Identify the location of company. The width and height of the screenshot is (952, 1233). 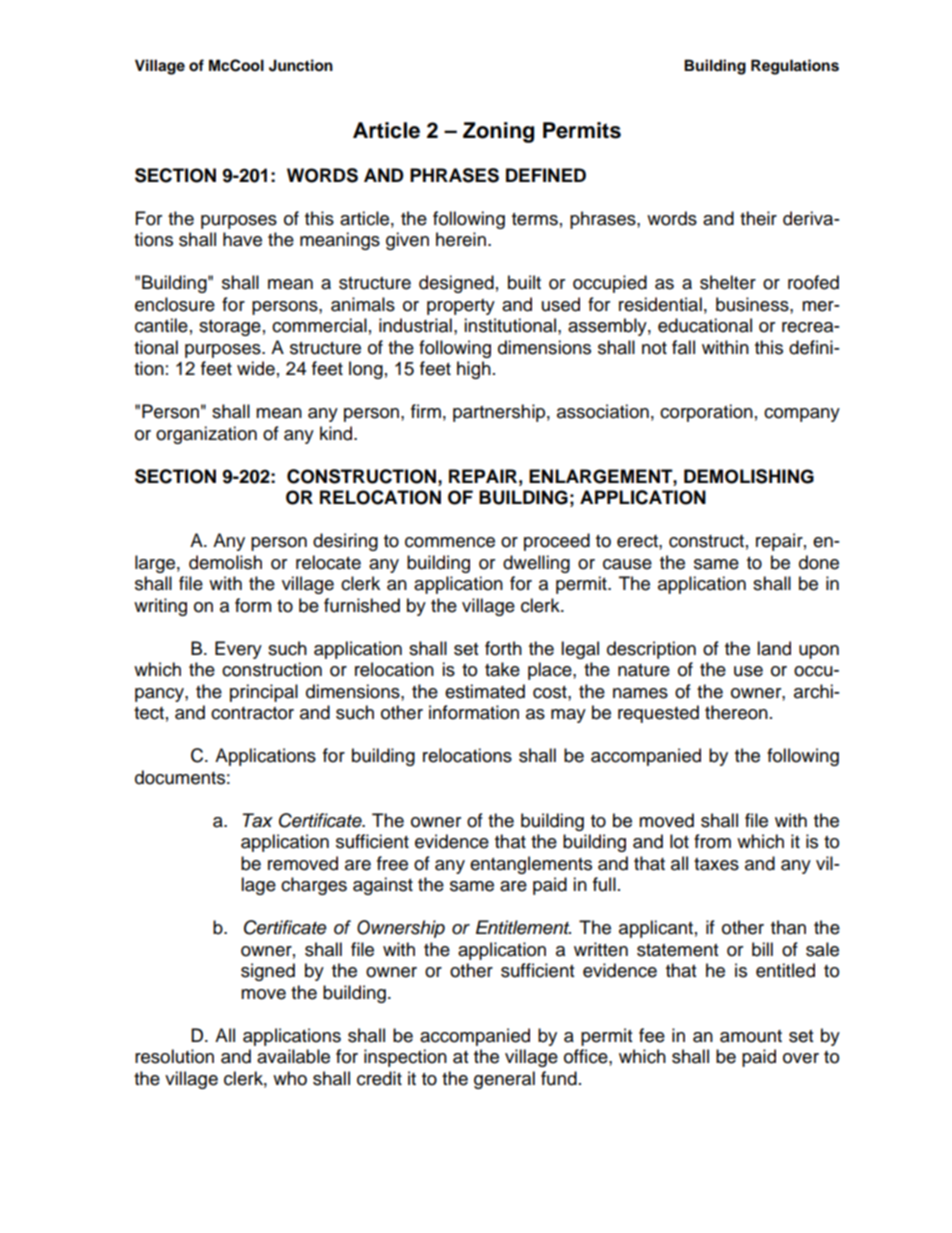
(802, 415).
